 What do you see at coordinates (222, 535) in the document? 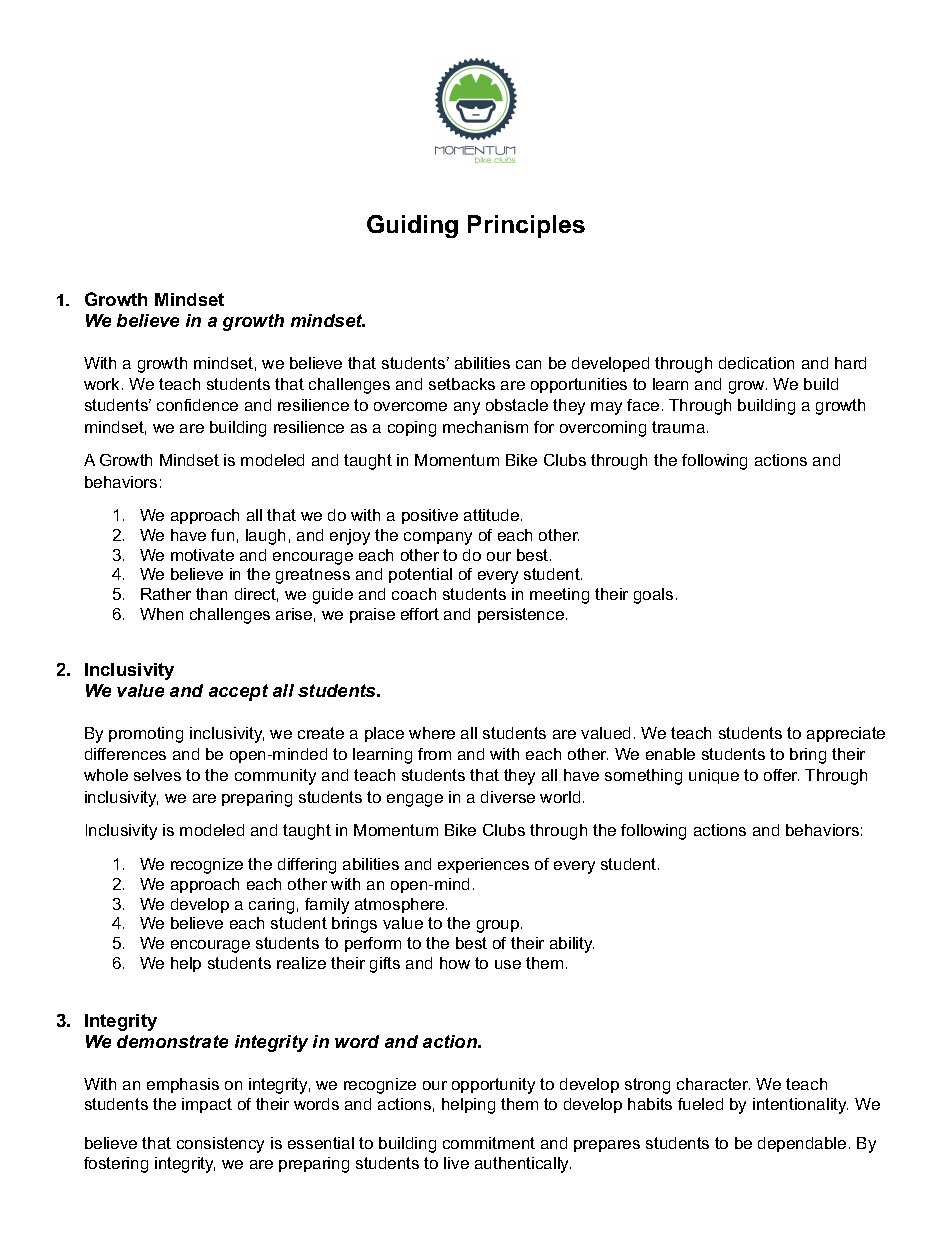
I see `fun` at bounding box center [222, 535].
